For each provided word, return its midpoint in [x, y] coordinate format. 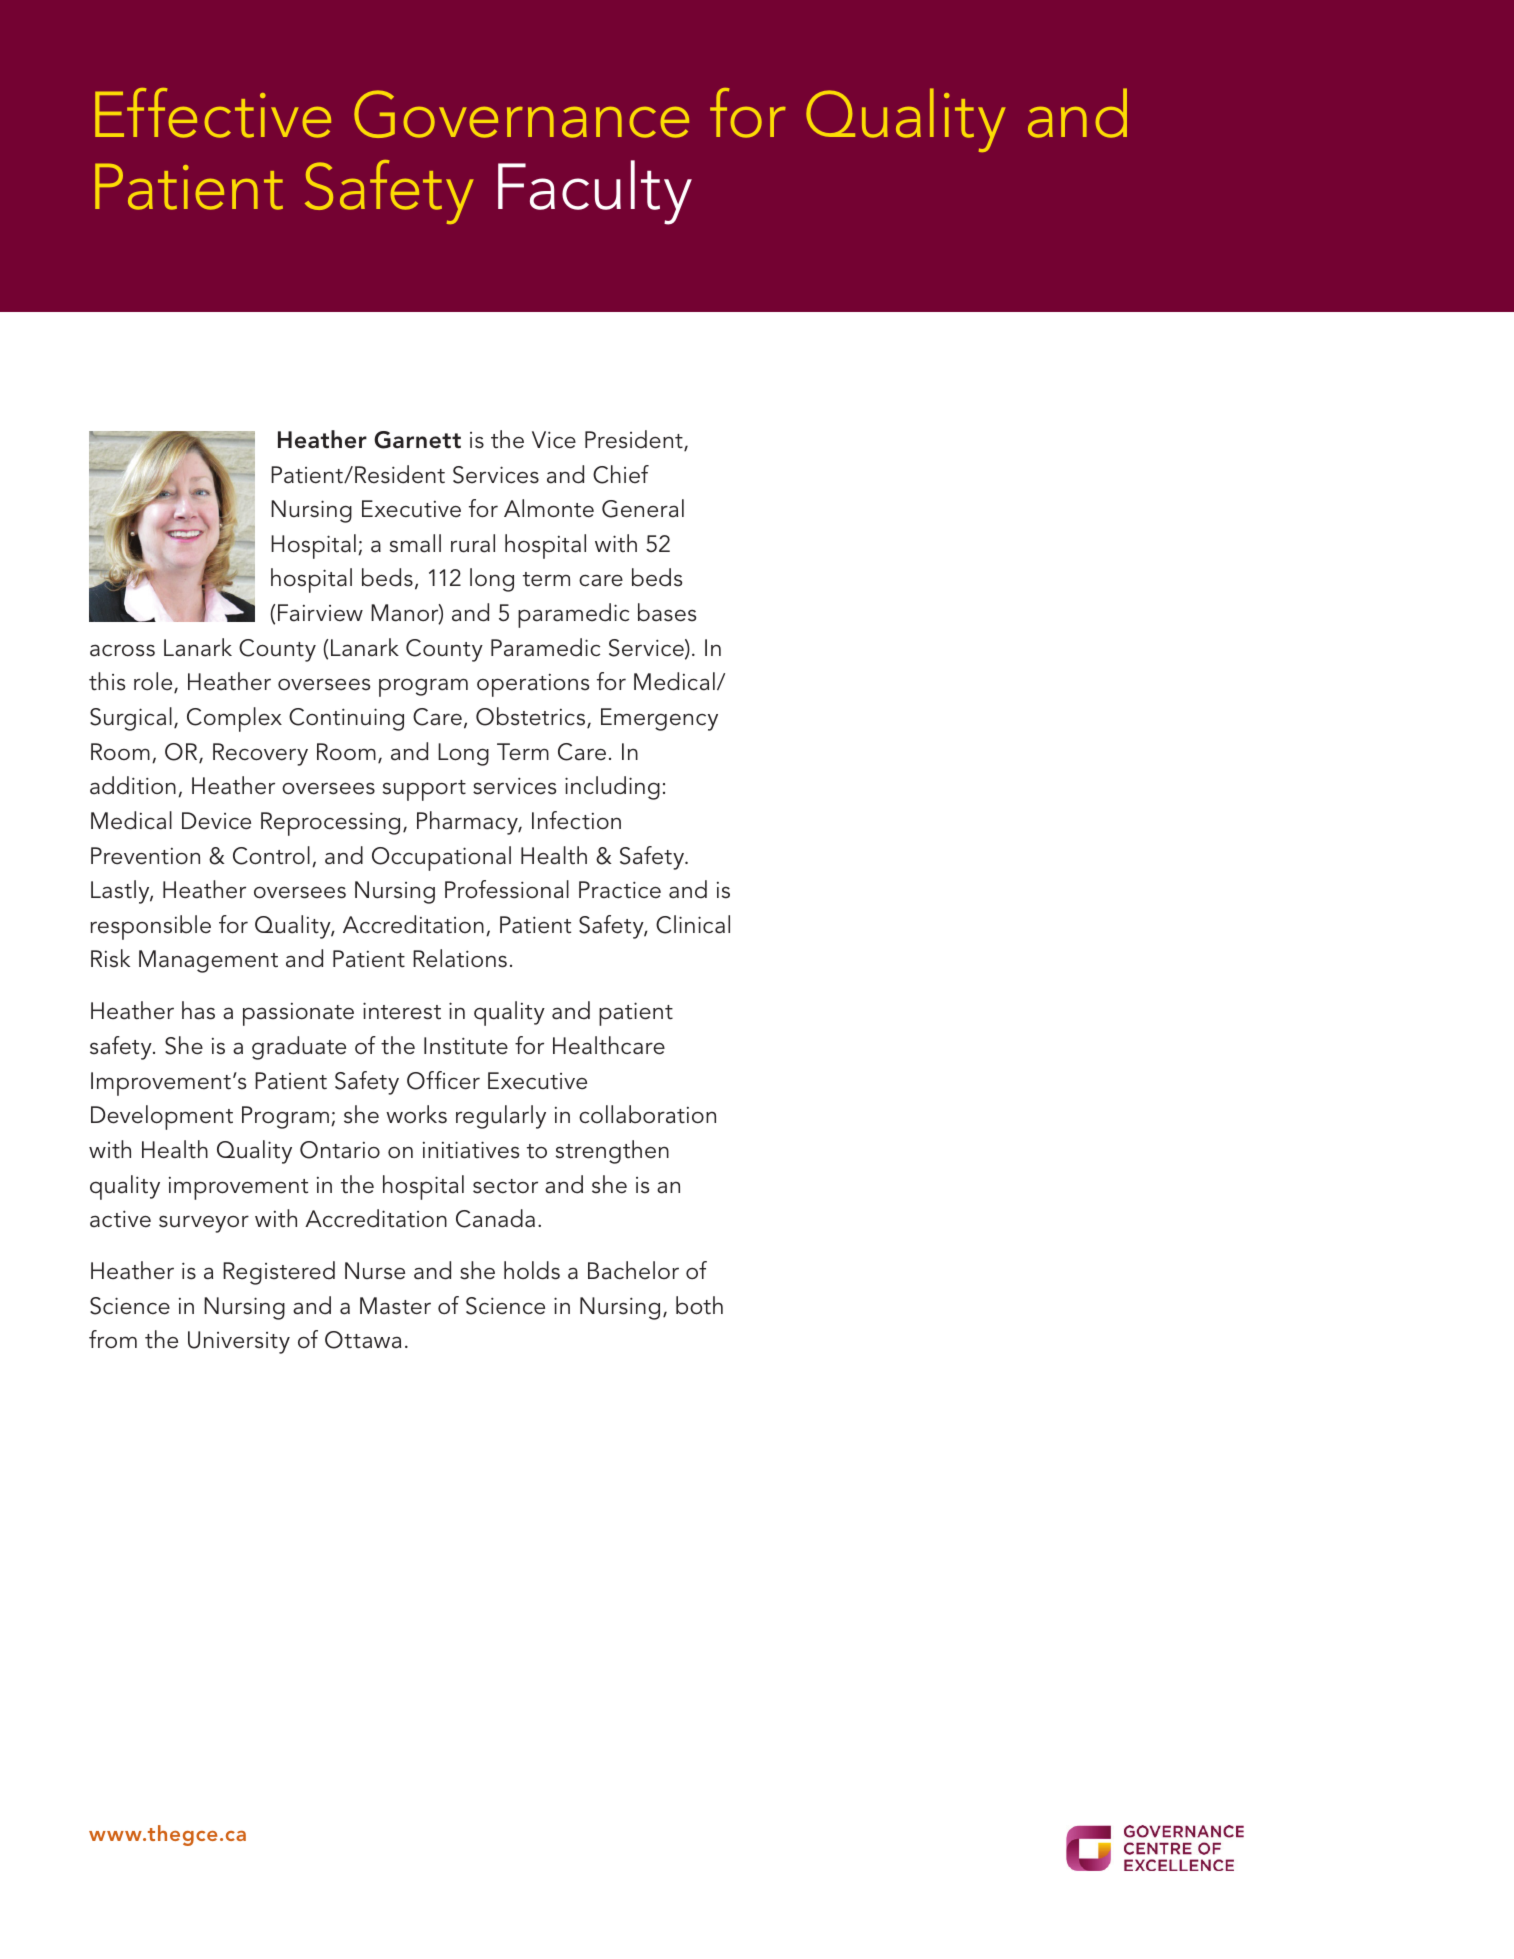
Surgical [131, 719]
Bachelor [633, 1270]
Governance [521, 114]
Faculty [595, 192]
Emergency [659, 719]
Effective [213, 113]
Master [395, 1306]
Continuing [346, 719]
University [239, 1342]
